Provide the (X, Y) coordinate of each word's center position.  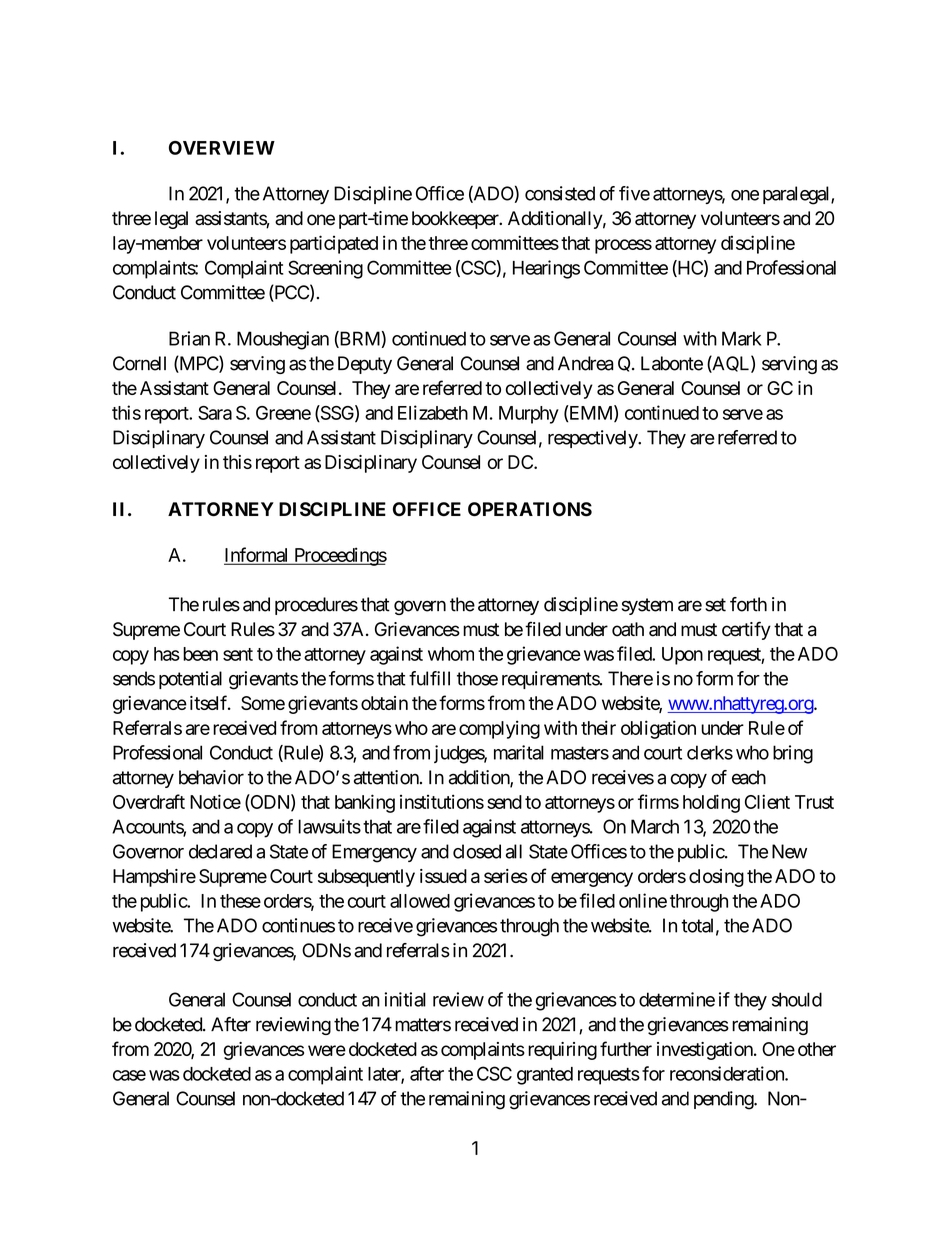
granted (545, 1076)
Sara (215, 413)
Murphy (529, 415)
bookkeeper (456, 220)
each (749, 777)
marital (519, 752)
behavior (211, 777)
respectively (593, 439)
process (623, 246)
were (327, 1050)
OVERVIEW (222, 148)
